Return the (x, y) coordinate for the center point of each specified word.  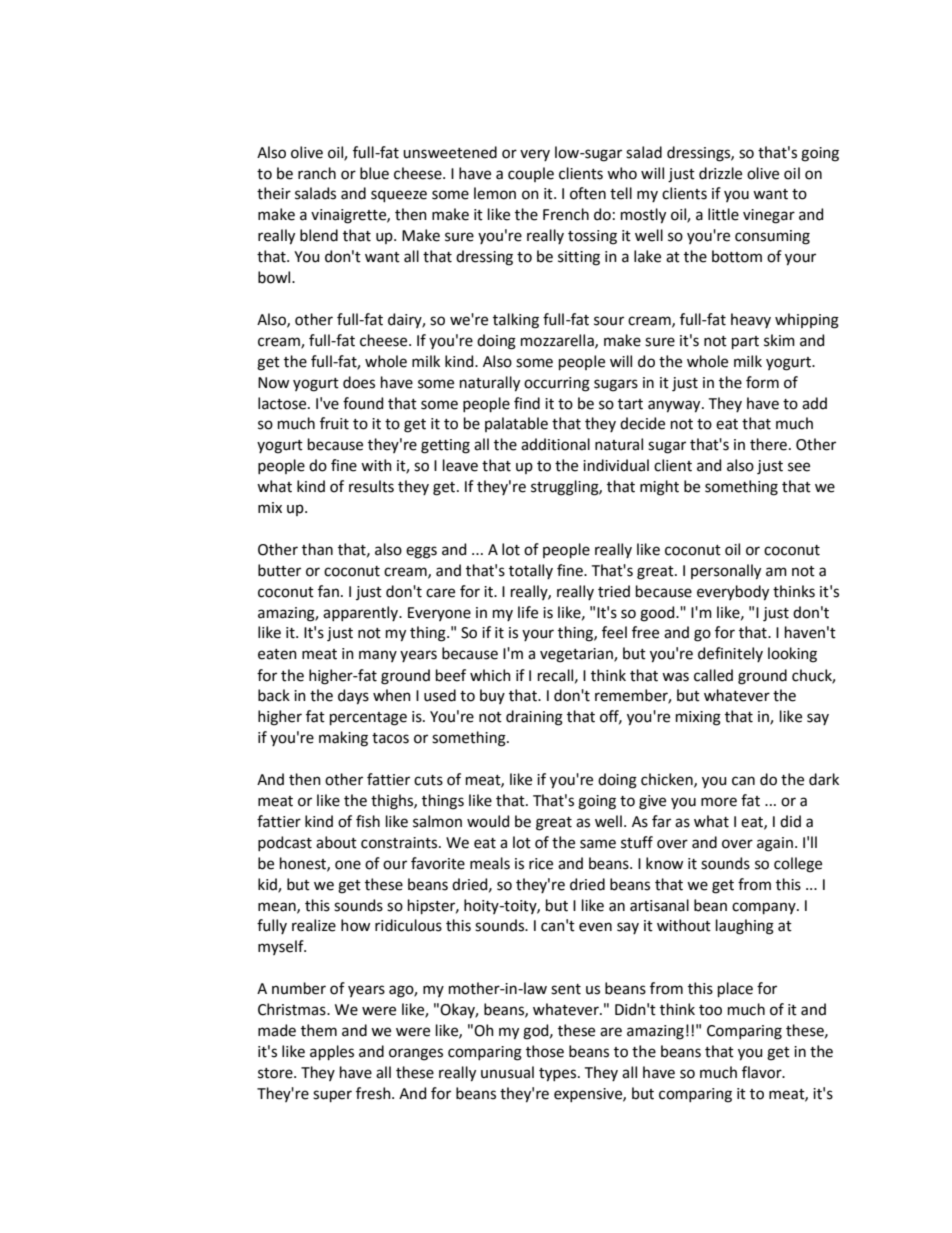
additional (555, 444)
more (719, 802)
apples (332, 1052)
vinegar (769, 216)
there (768, 444)
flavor (763, 1072)
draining (534, 718)
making (343, 739)
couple (531, 174)
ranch (317, 173)
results (371, 486)
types (559, 1075)
